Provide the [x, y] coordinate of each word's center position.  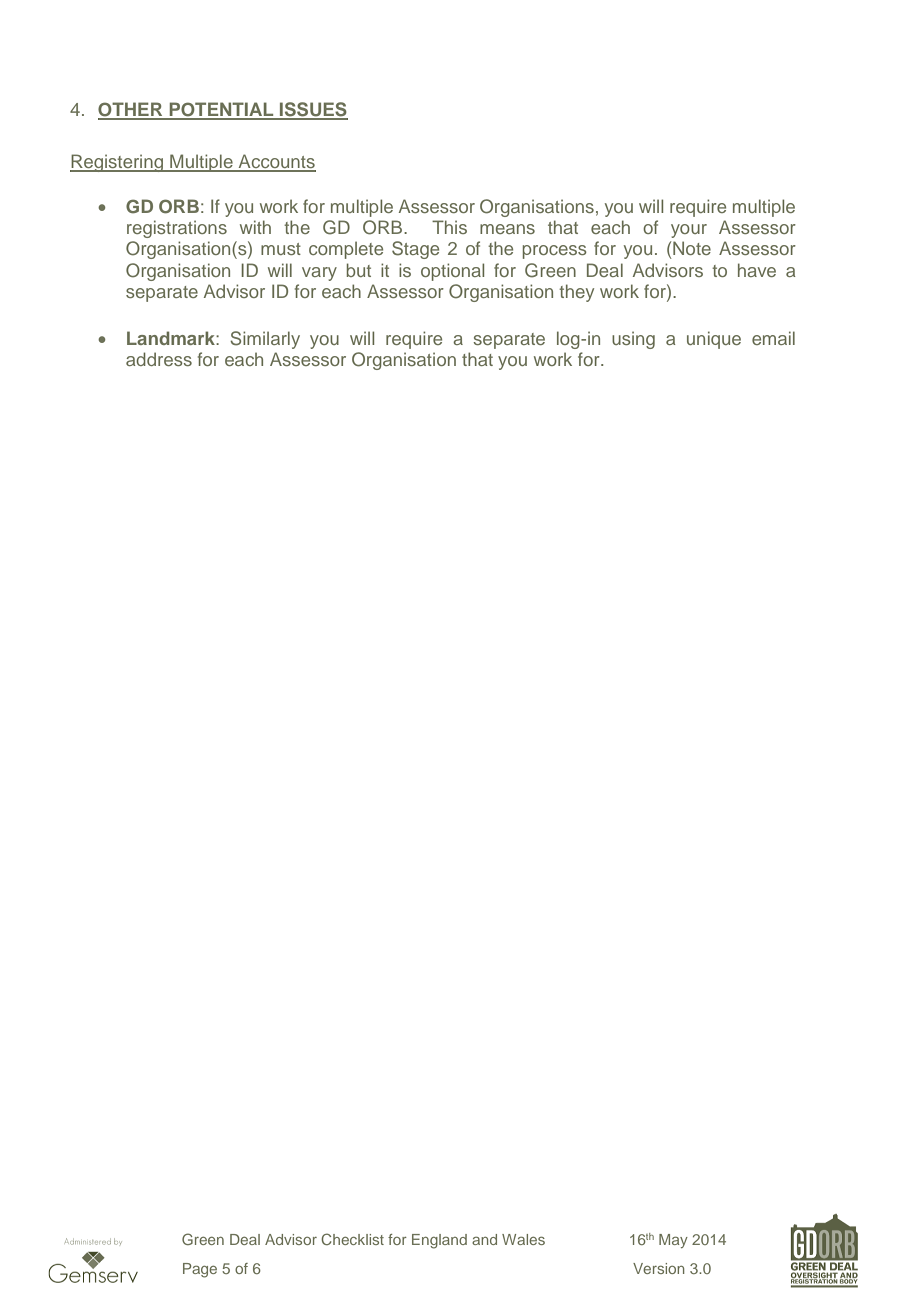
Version [659, 1268]
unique [714, 340]
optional [452, 272]
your [689, 231]
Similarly [265, 340]
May [673, 1241]
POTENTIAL [221, 110]
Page [200, 1270]
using [633, 340]
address [159, 359]
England [439, 1241]
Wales [523, 1239]
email [773, 338]
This [449, 227]
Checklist [352, 1239]
